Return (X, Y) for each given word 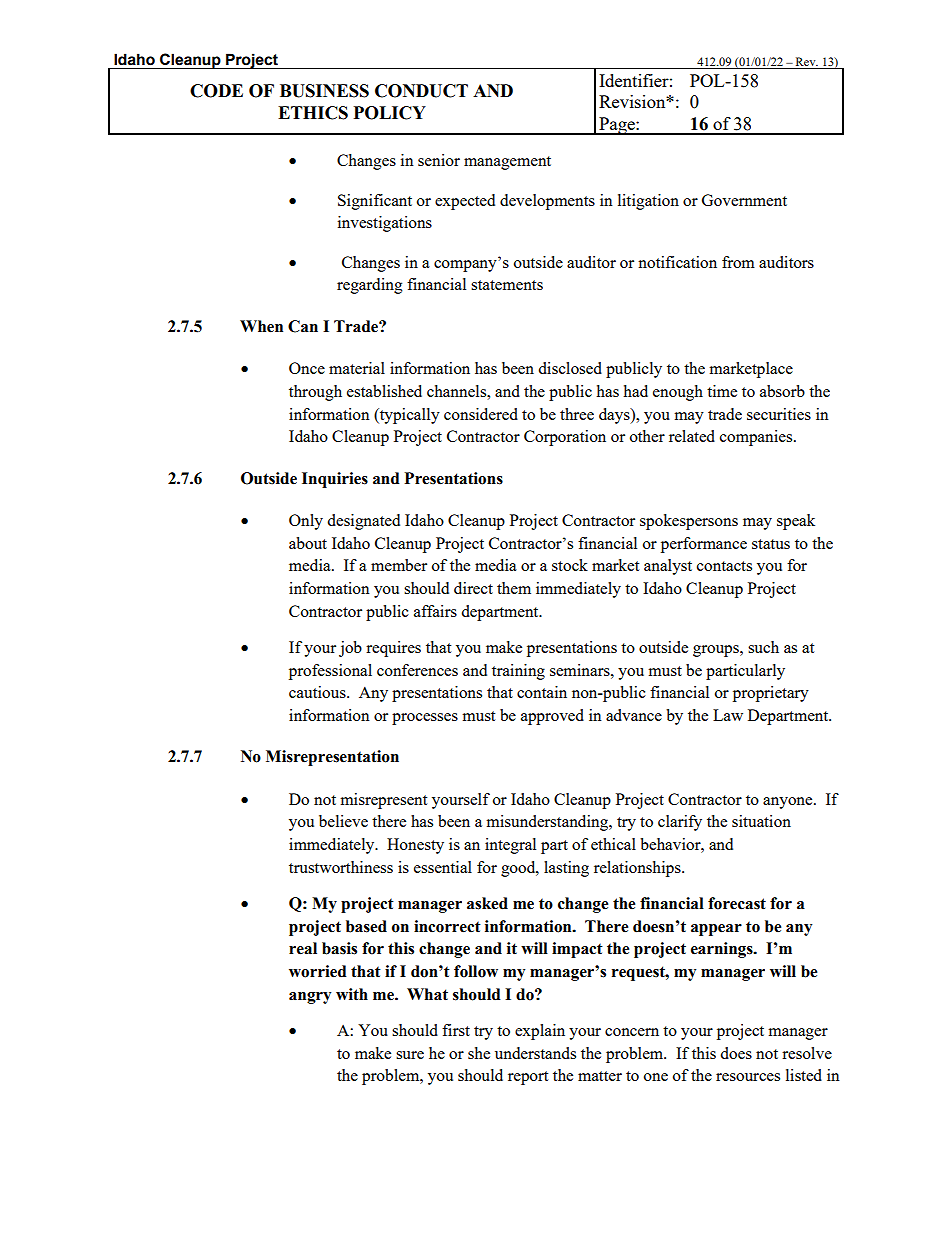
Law (728, 715)
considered (481, 414)
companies (757, 438)
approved (552, 717)
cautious (318, 692)
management (507, 163)
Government (744, 200)
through (315, 393)
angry (310, 998)
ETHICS (313, 113)
